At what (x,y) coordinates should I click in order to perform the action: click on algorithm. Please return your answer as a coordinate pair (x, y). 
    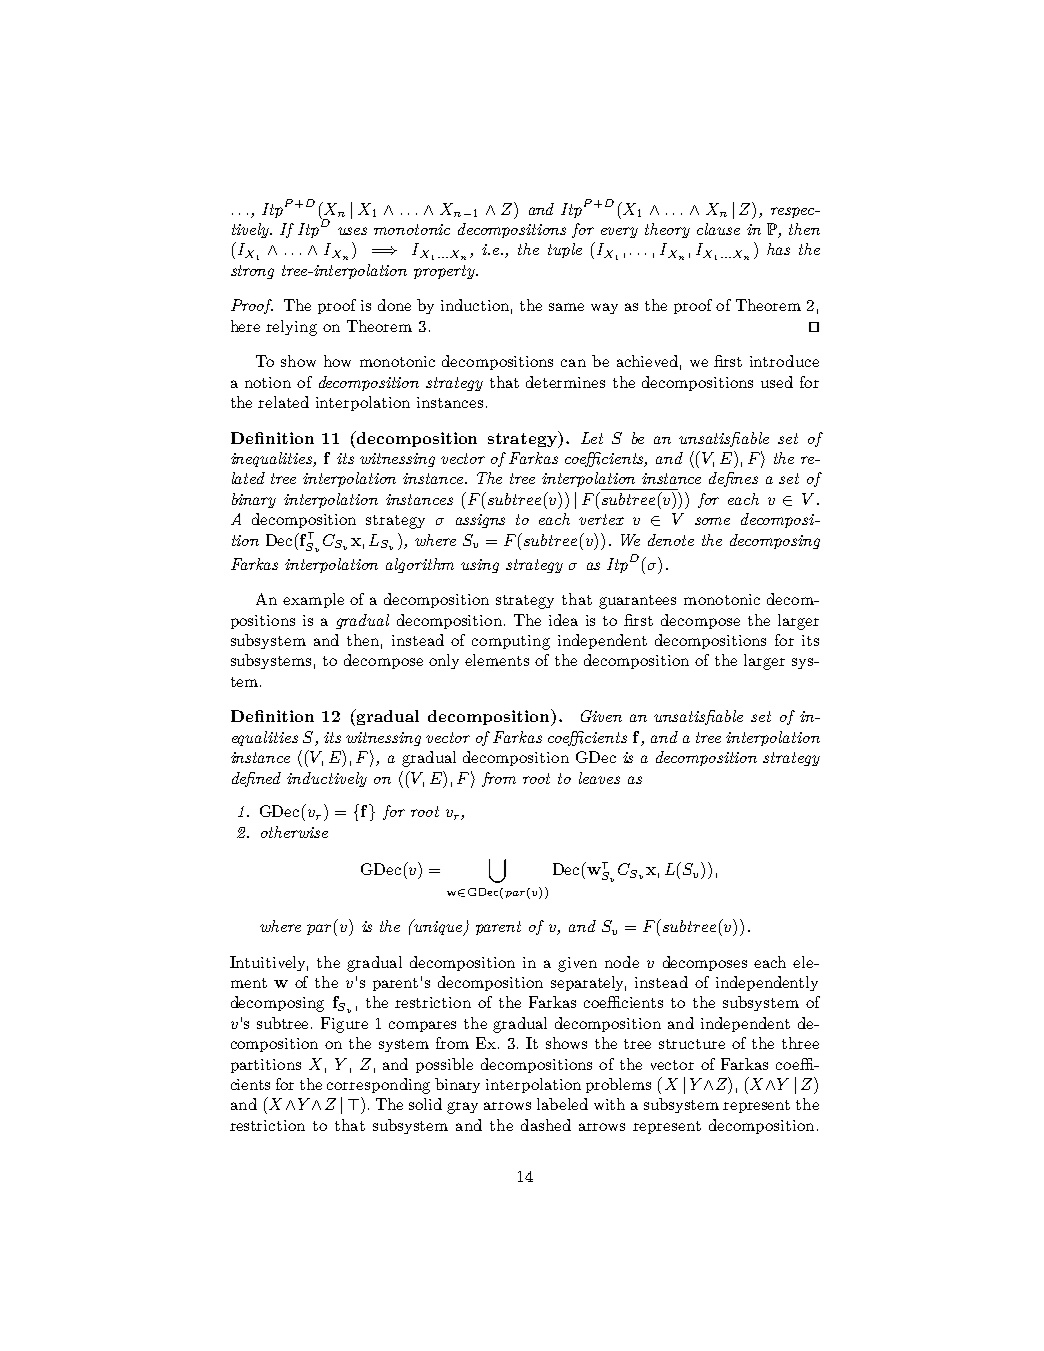
    Looking at the image, I should click on (420, 565).
